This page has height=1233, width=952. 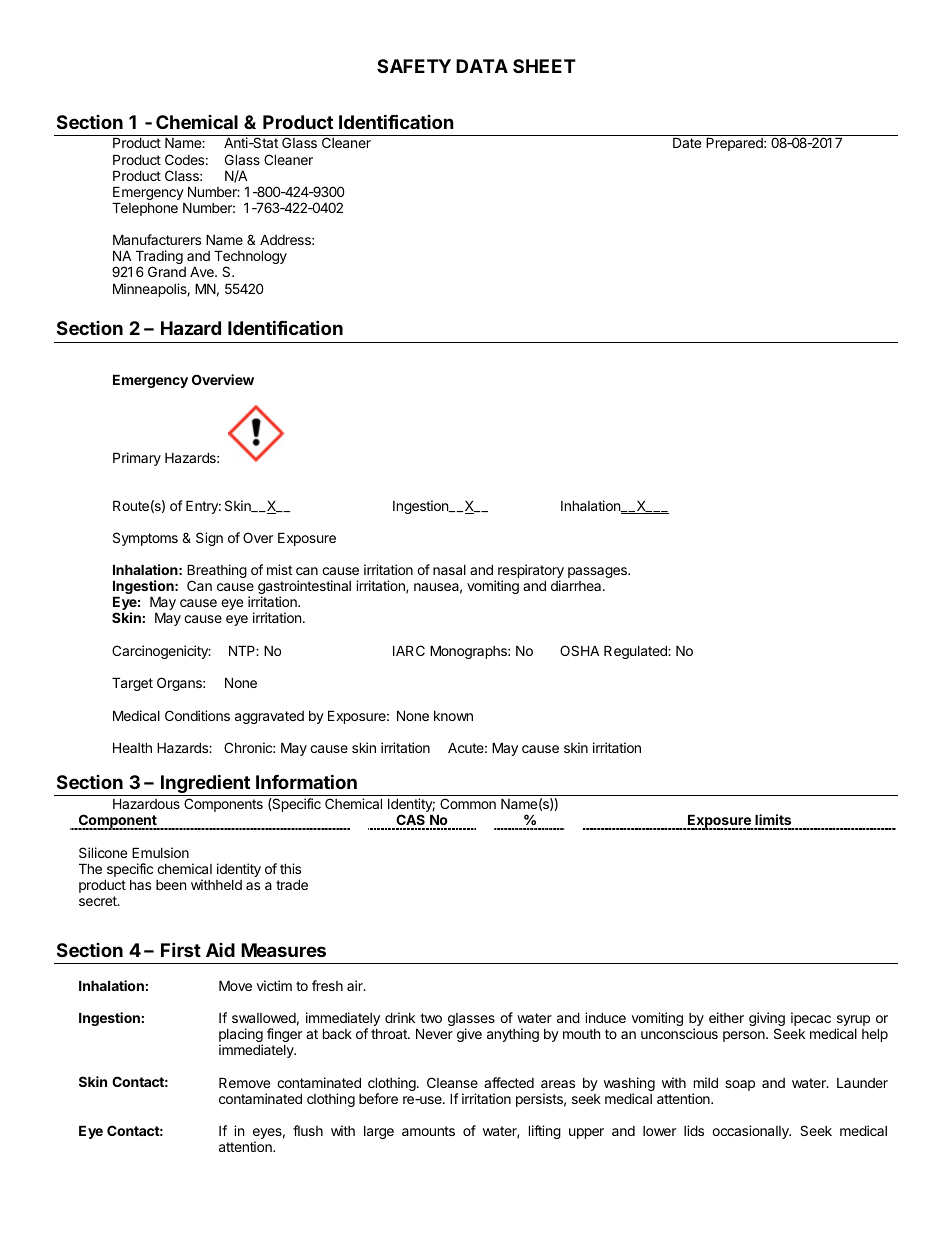 What do you see at coordinates (449, 570) in the page?
I see `nasal` at bounding box center [449, 570].
